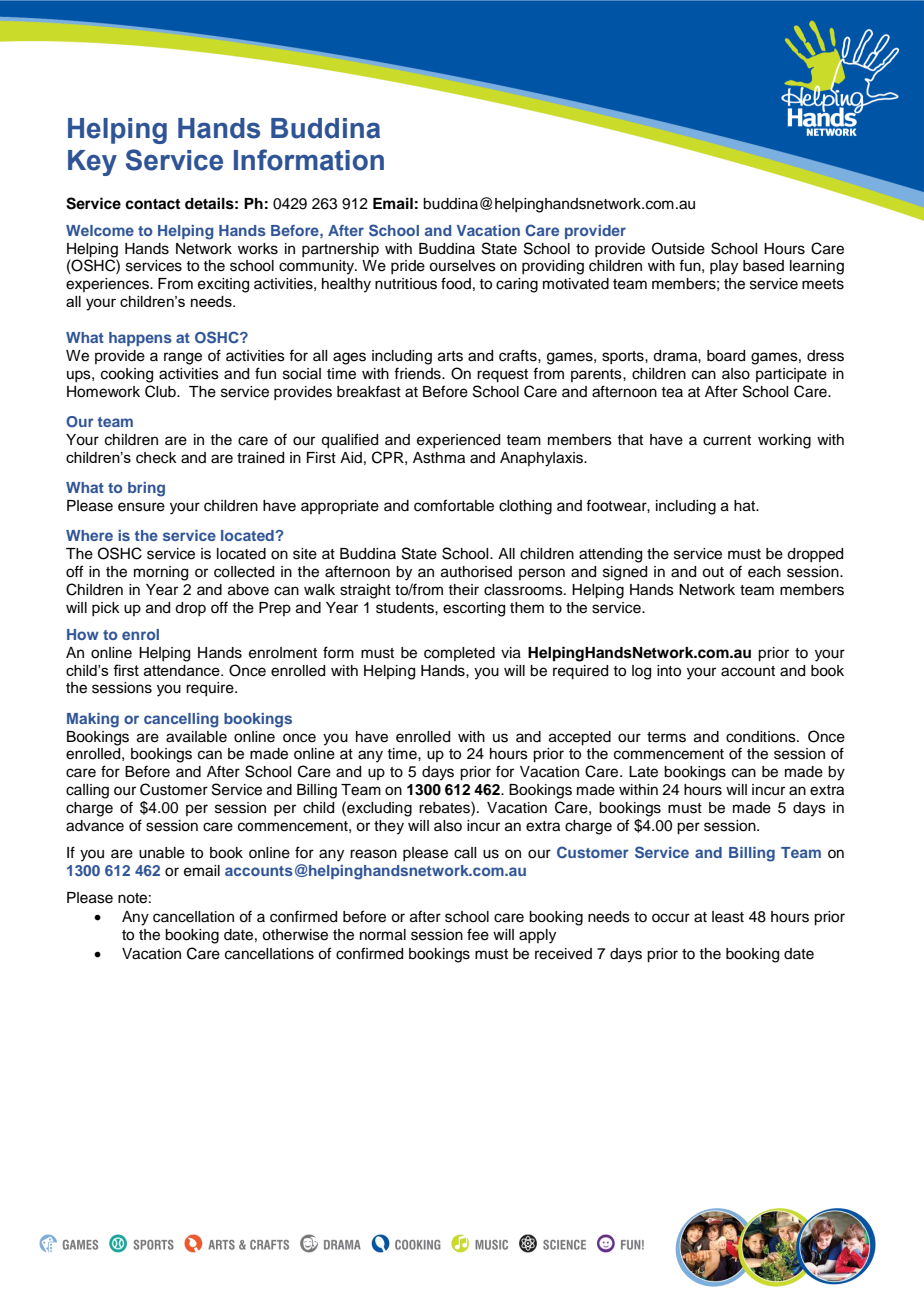  I want to click on otherwise, so click(295, 935).
